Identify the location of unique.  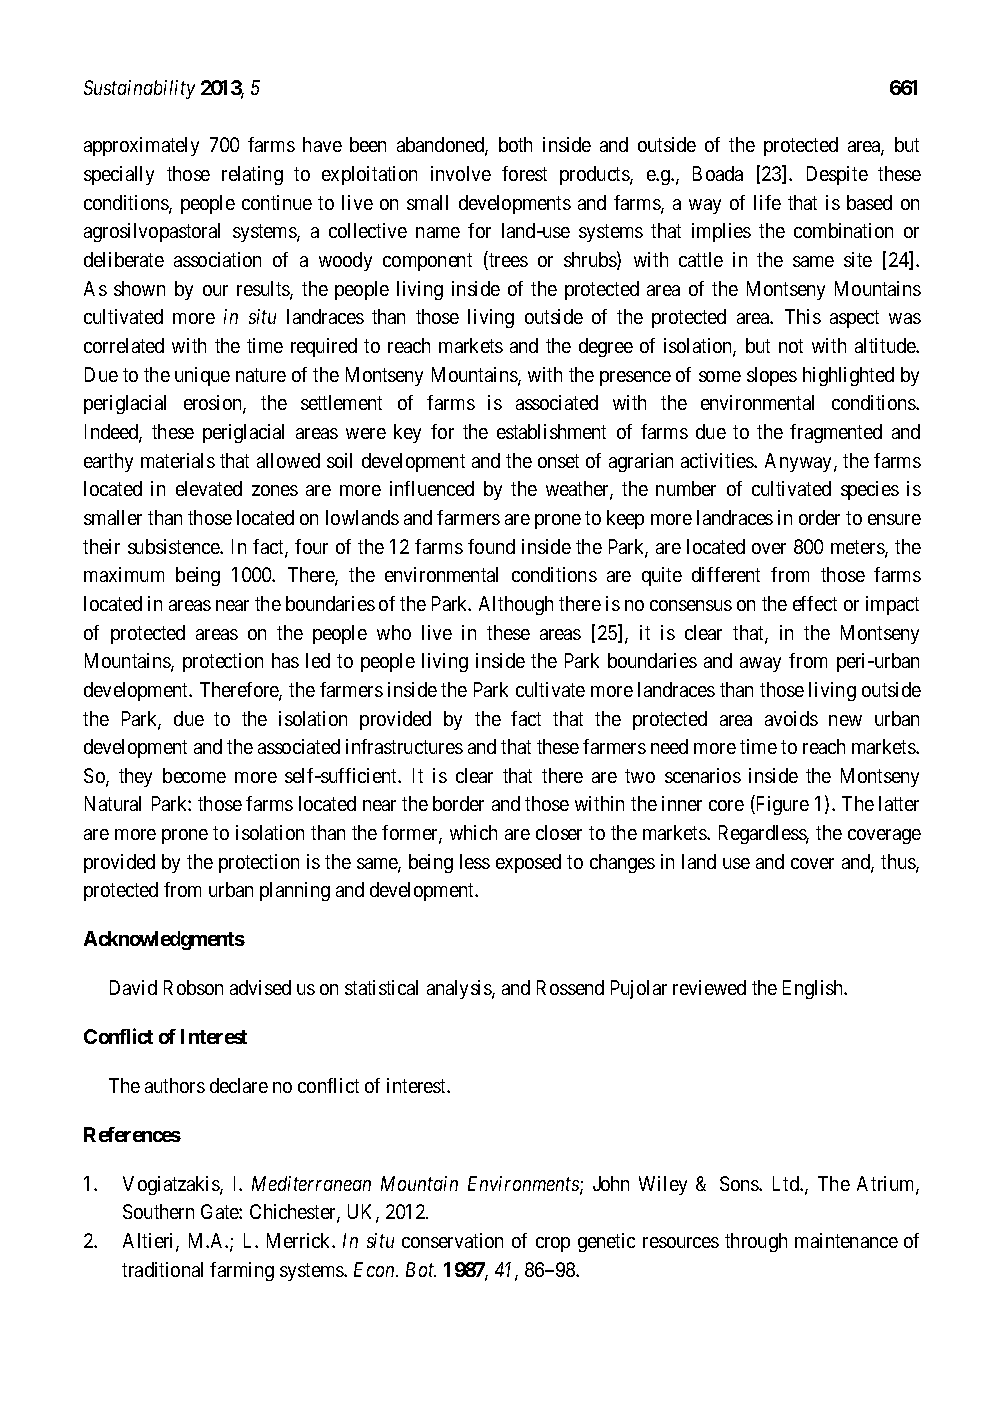
(202, 376).
